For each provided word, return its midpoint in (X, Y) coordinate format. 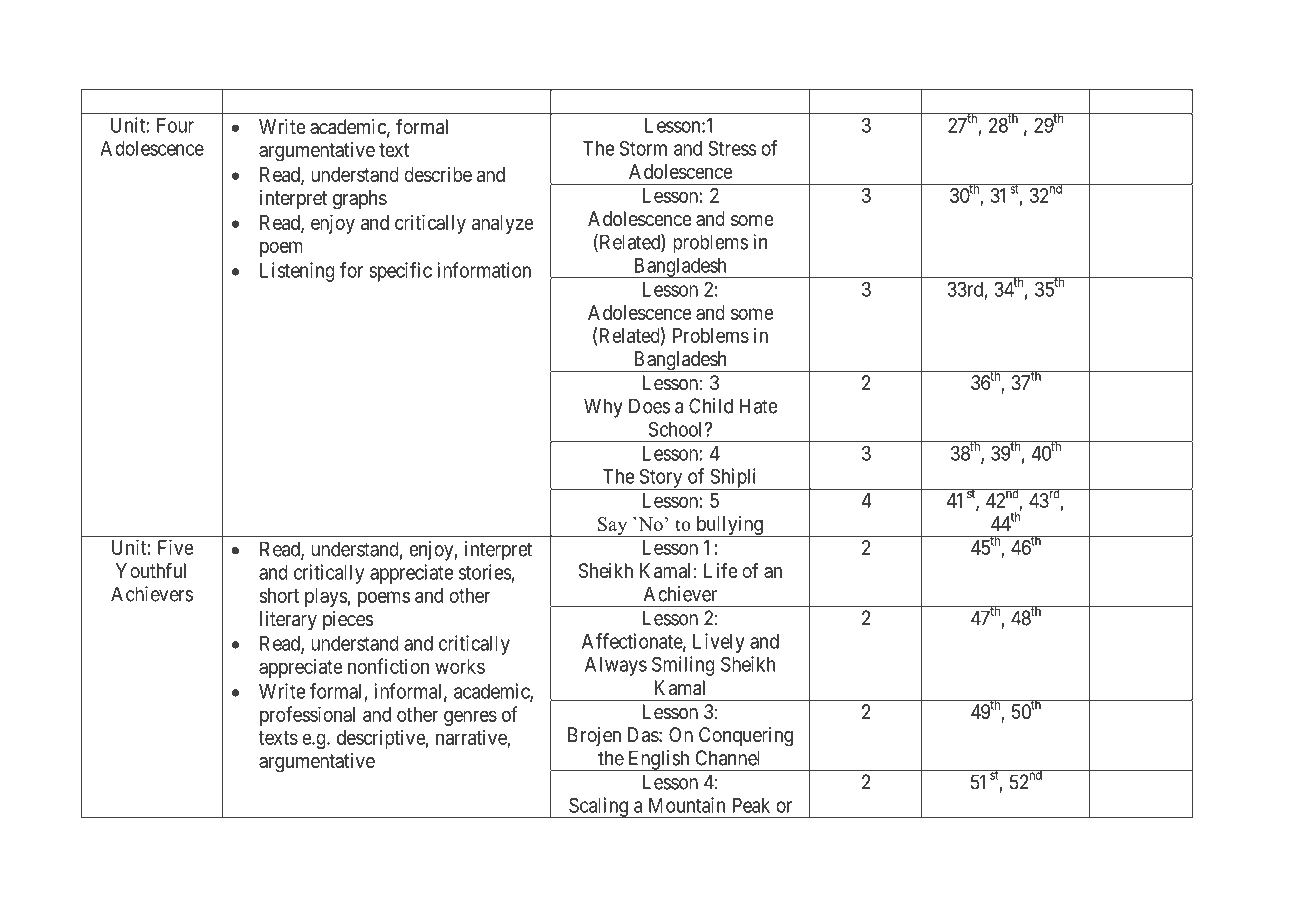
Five (176, 547)
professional (307, 716)
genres (470, 718)
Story (661, 479)
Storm (643, 148)
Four (175, 125)
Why (603, 408)
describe (438, 174)
